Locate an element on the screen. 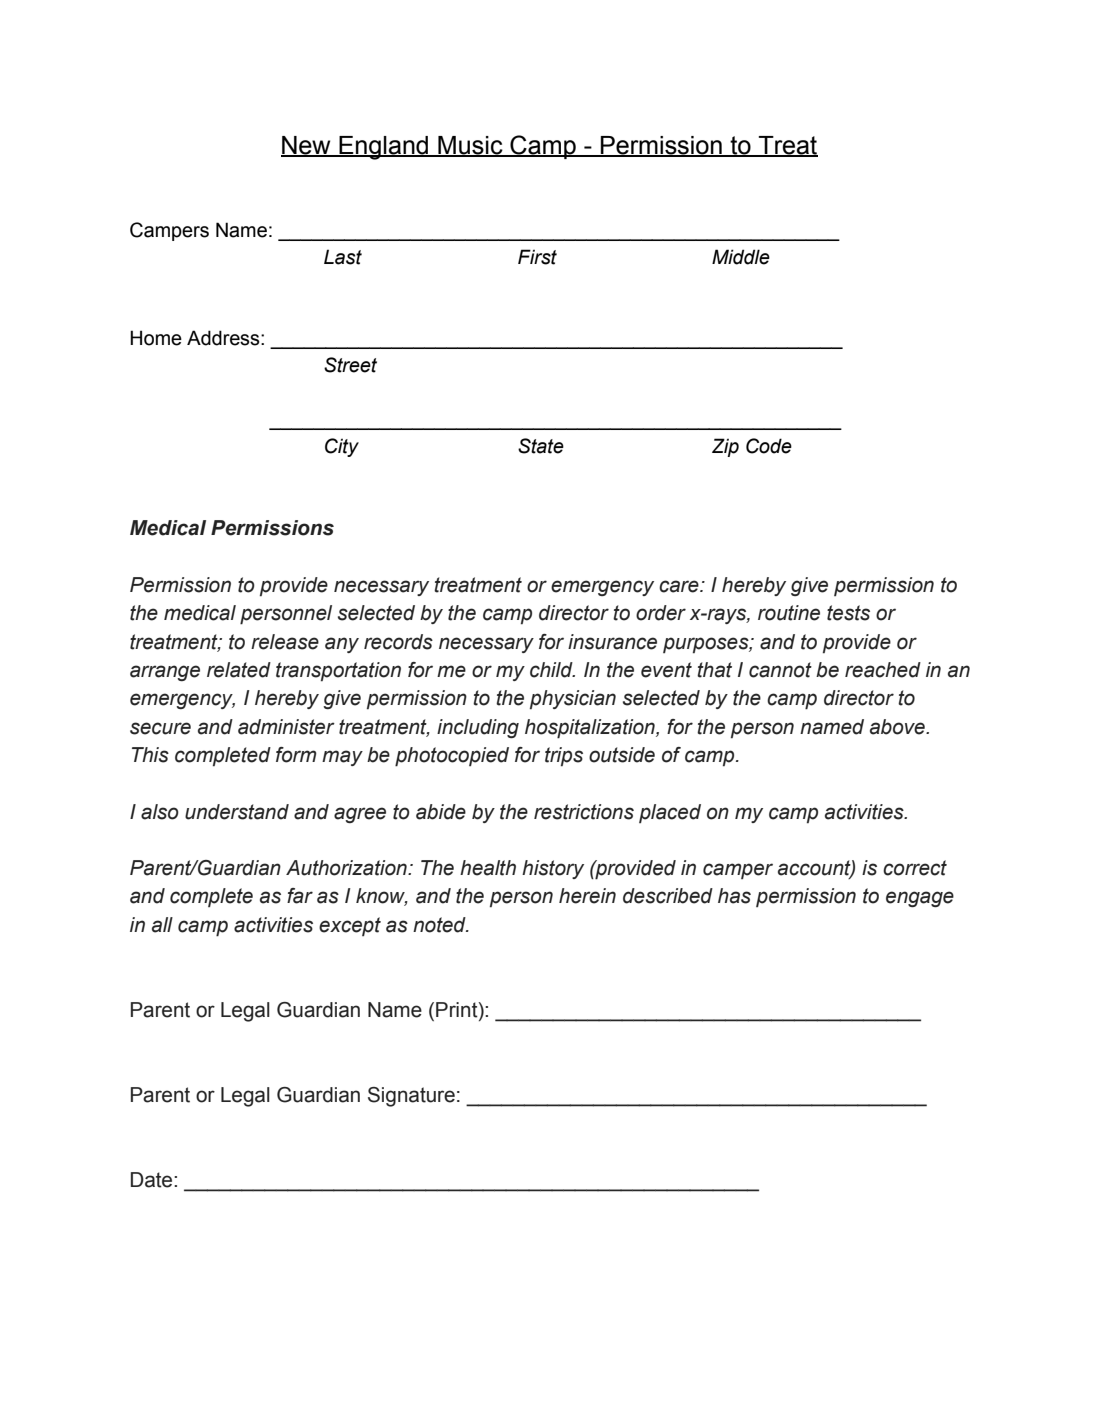  Signature is located at coordinates (411, 1097).
